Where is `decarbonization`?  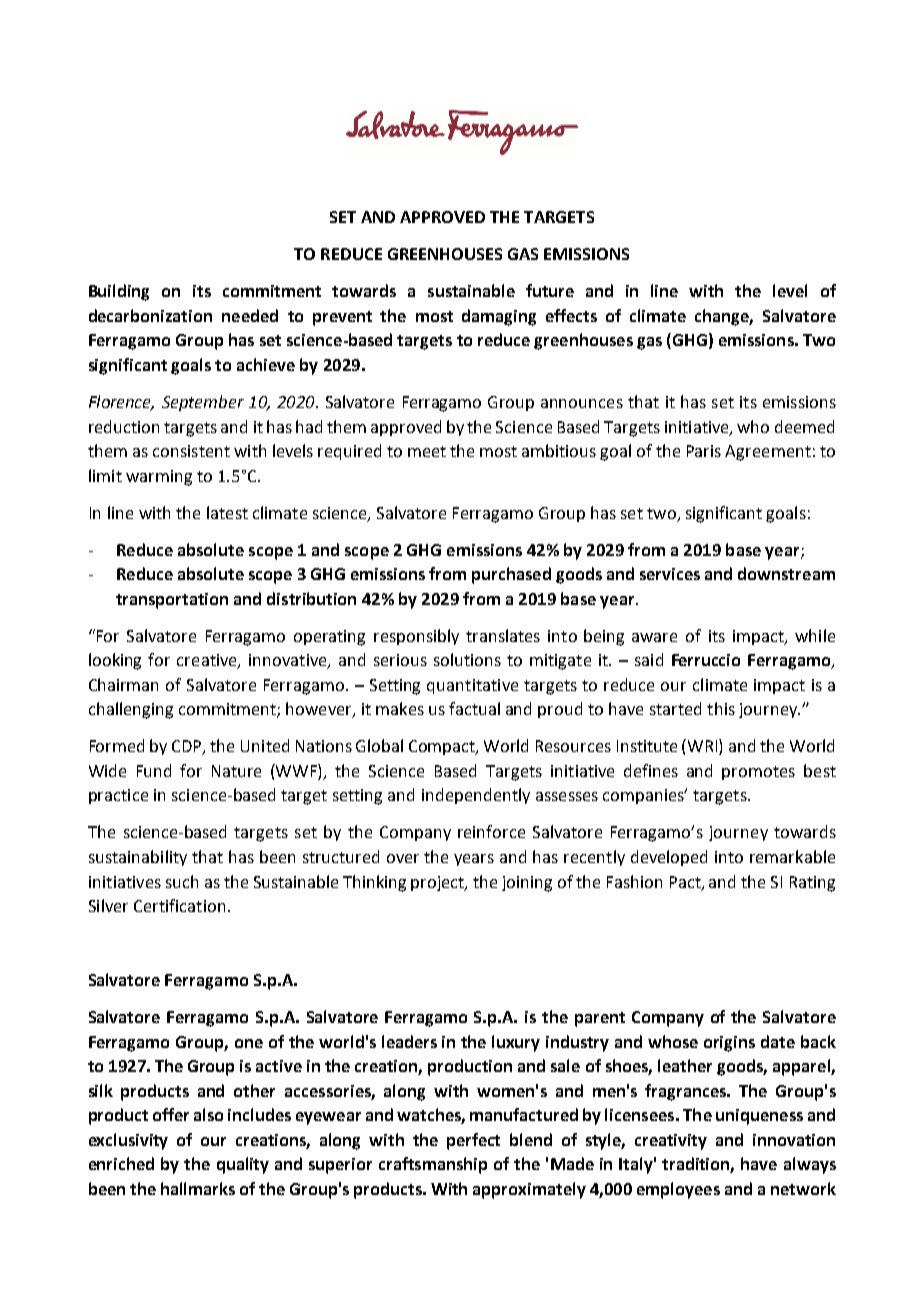
decarbonization is located at coordinates (150, 315).
